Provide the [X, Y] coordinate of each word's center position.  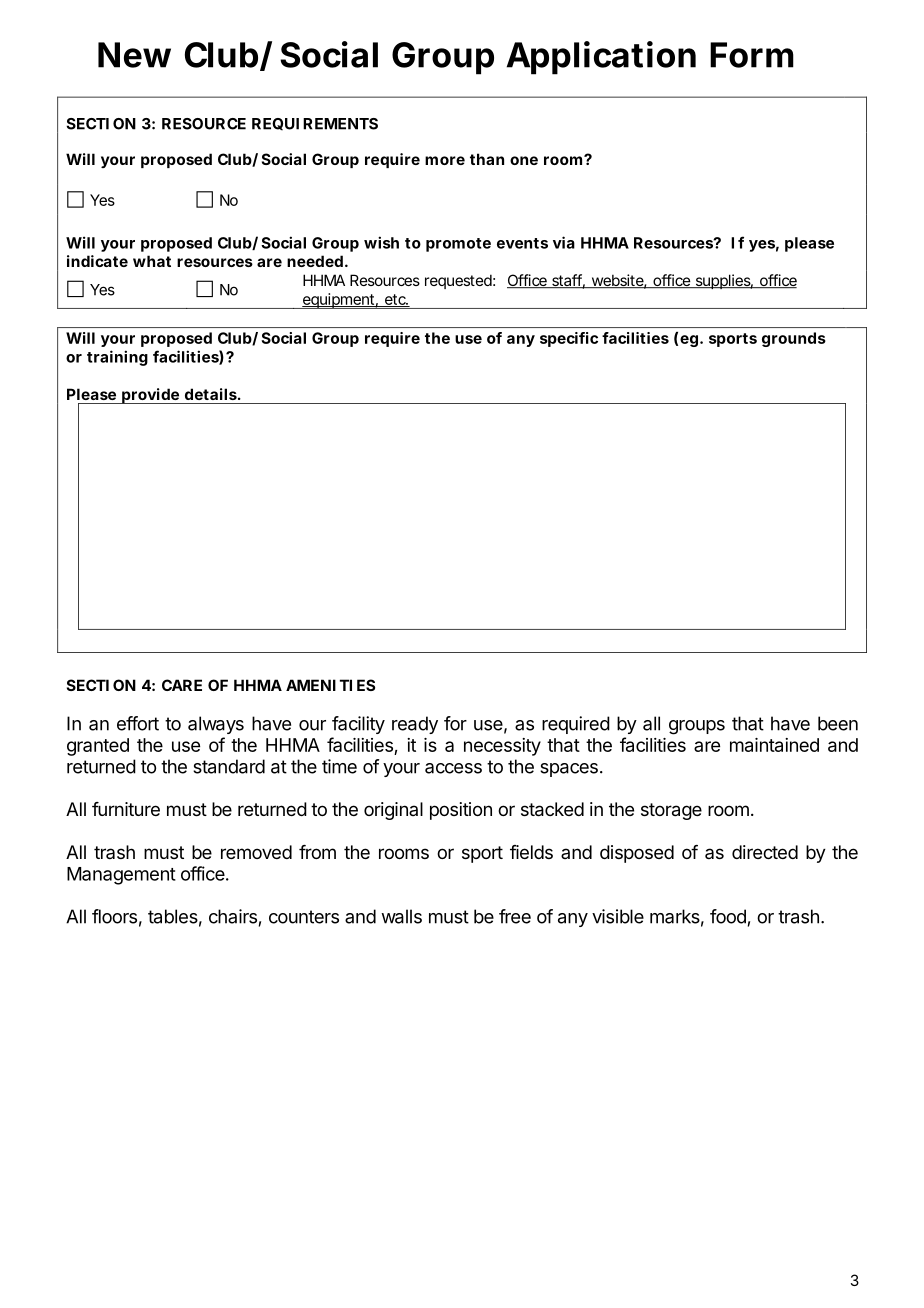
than [487, 159]
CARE [182, 685]
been [838, 723]
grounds [794, 339]
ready [415, 725]
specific [569, 339]
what [152, 261]
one [524, 160]
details [211, 394]
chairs [233, 916]
